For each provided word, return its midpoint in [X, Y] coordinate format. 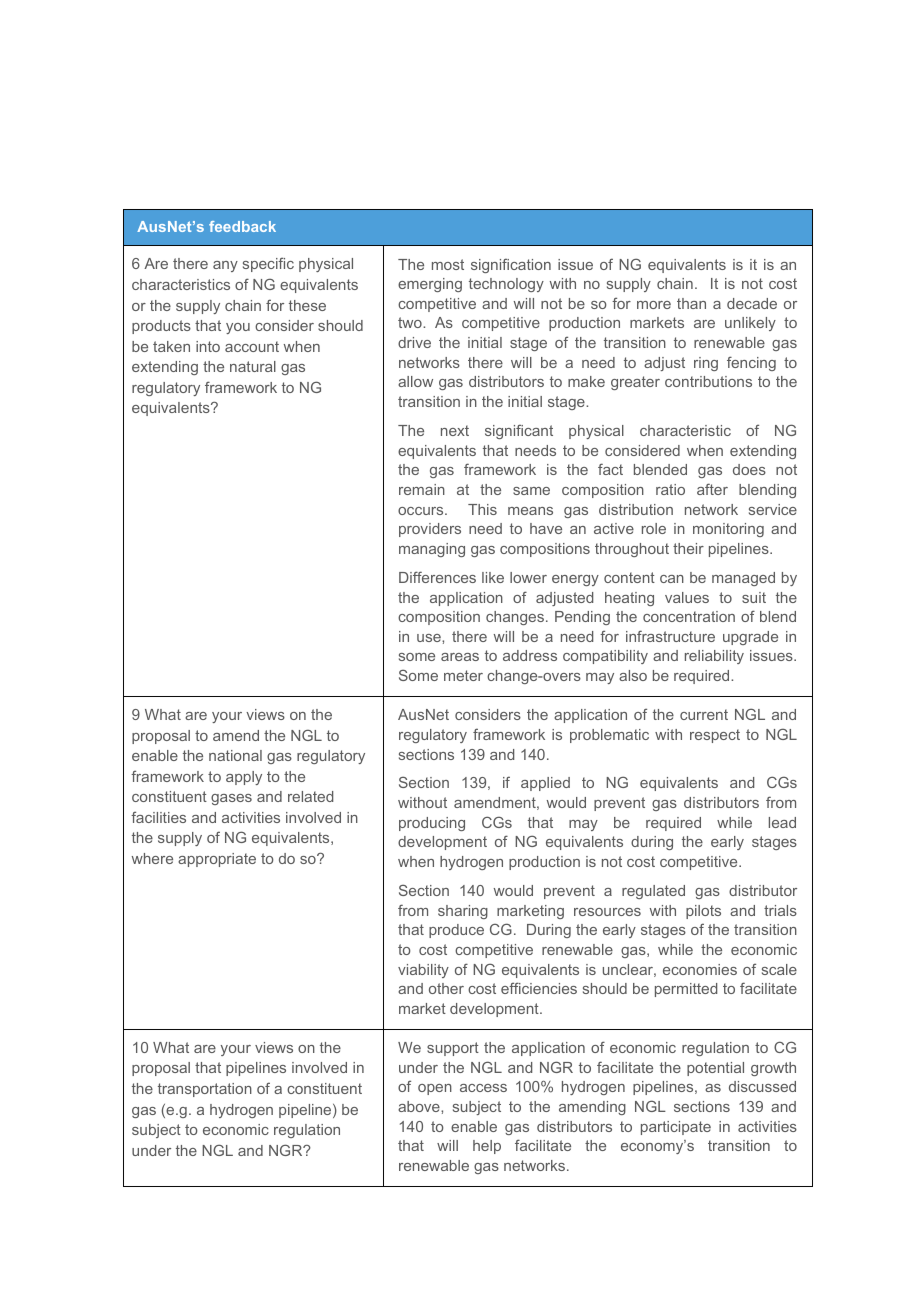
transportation [205, 1090]
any [225, 266]
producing [432, 824]
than [691, 303]
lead [782, 822]
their [688, 548]
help [487, 1147]
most [448, 264]
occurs [422, 511]
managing [432, 550]
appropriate [217, 860]
